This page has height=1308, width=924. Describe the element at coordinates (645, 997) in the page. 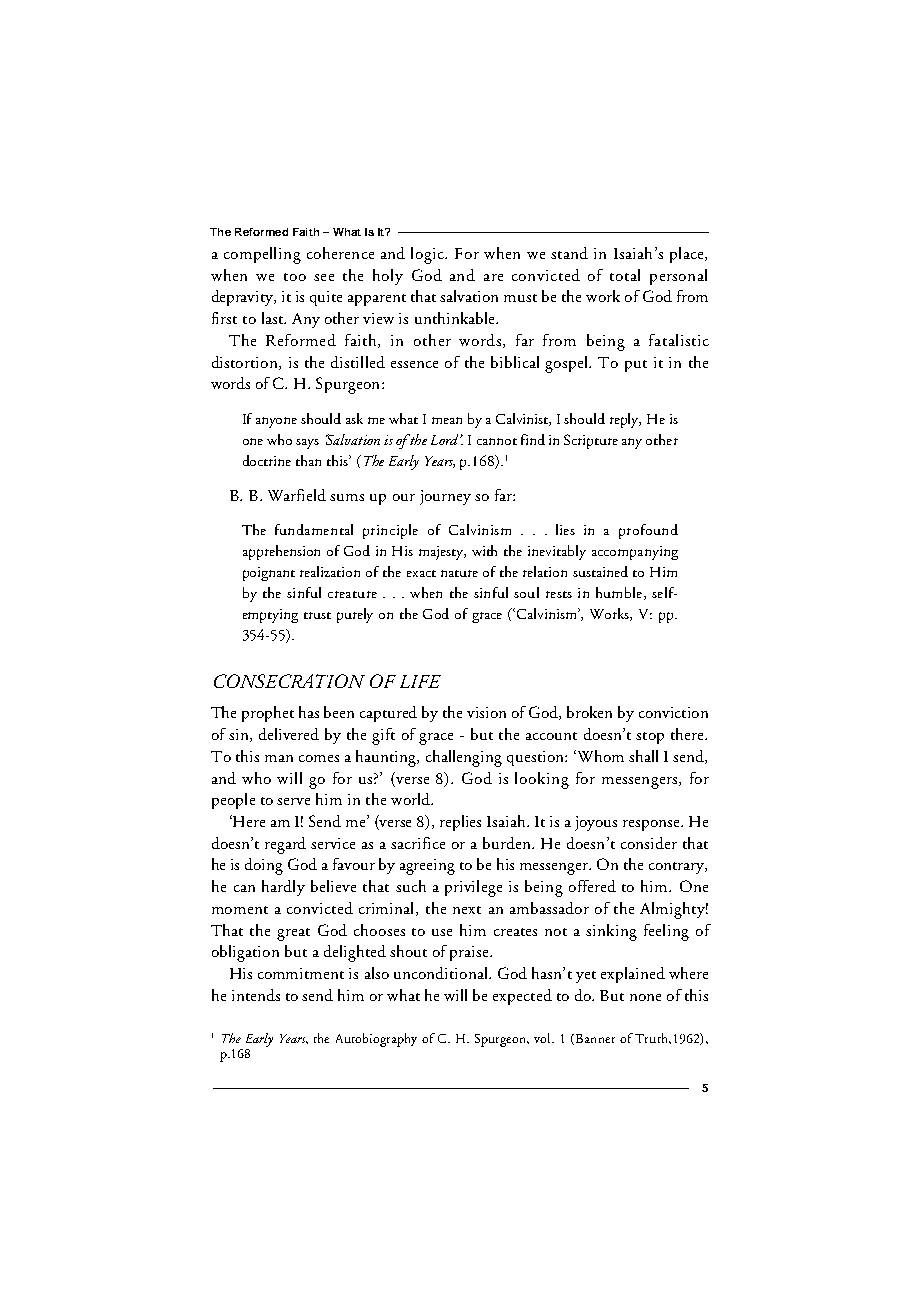

I see `none` at that location.
